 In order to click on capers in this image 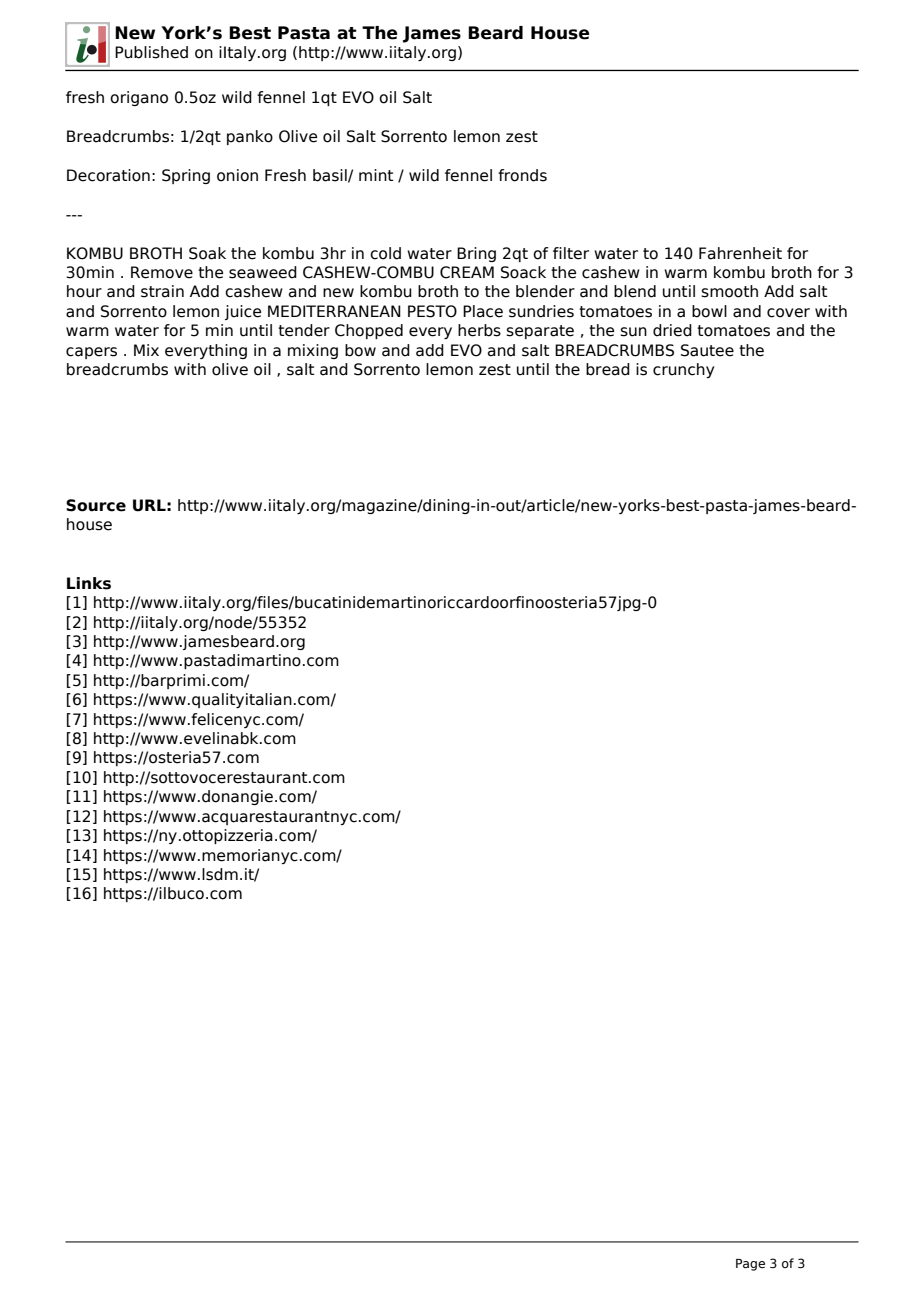, I will do `click(91, 353)`.
